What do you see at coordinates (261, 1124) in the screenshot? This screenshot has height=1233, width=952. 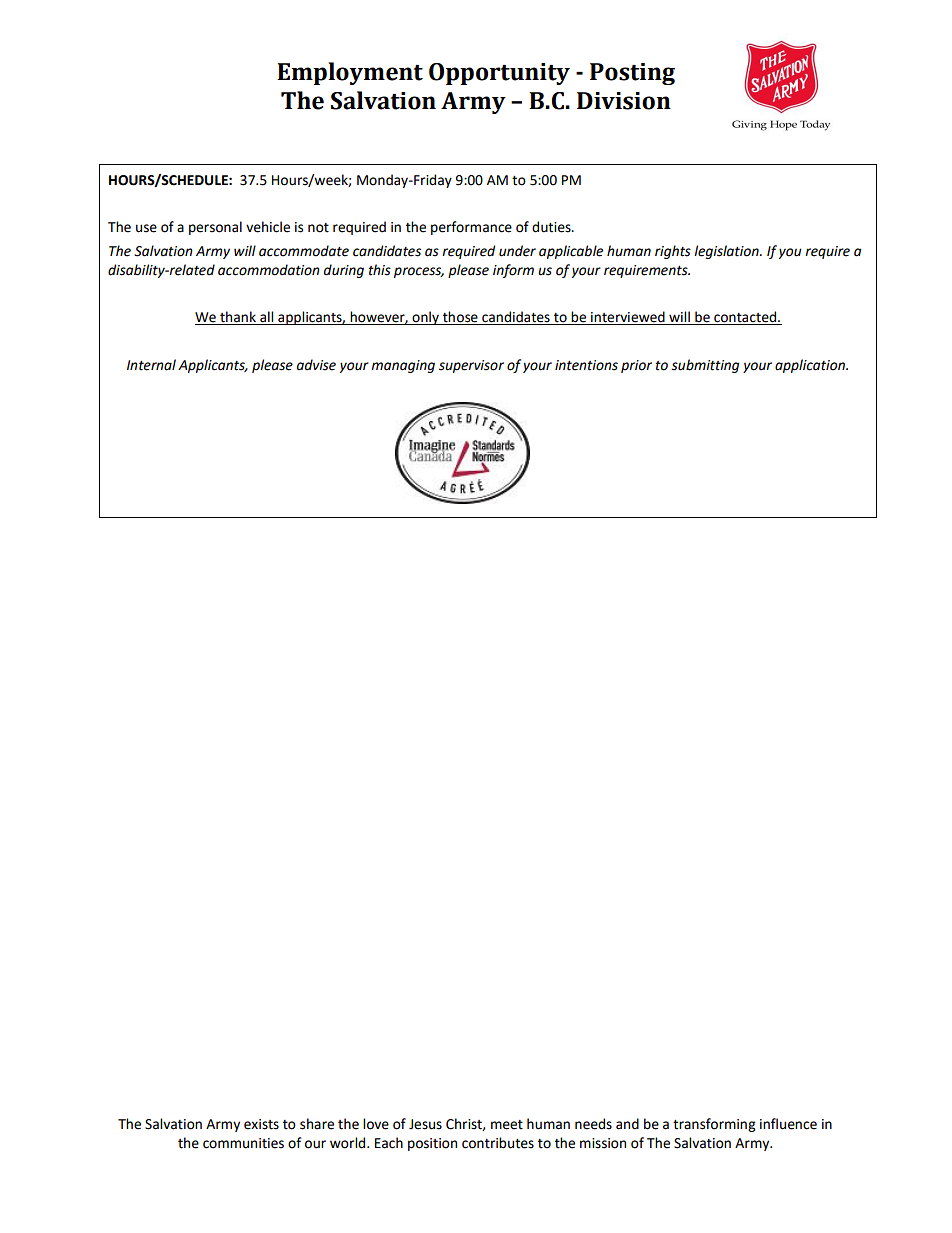 I see `exists` at bounding box center [261, 1124].
